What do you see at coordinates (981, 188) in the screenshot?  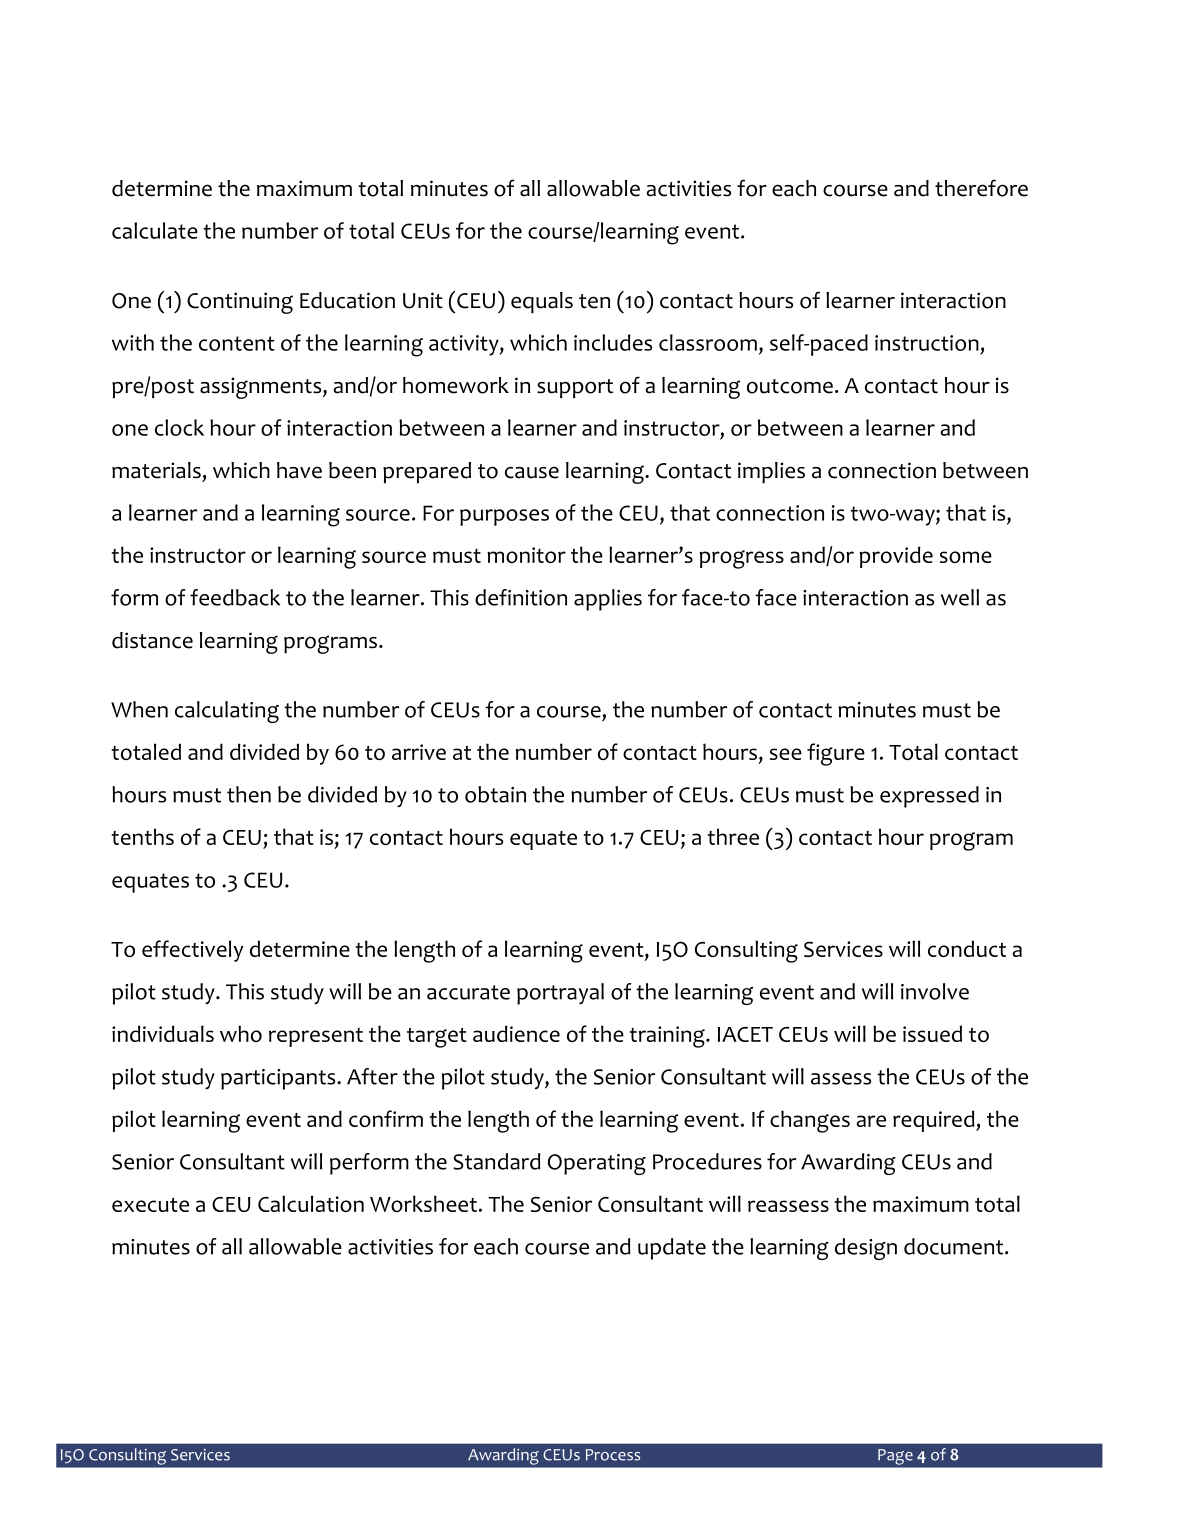 I see `therefore` at bounding box center [981, 188].
